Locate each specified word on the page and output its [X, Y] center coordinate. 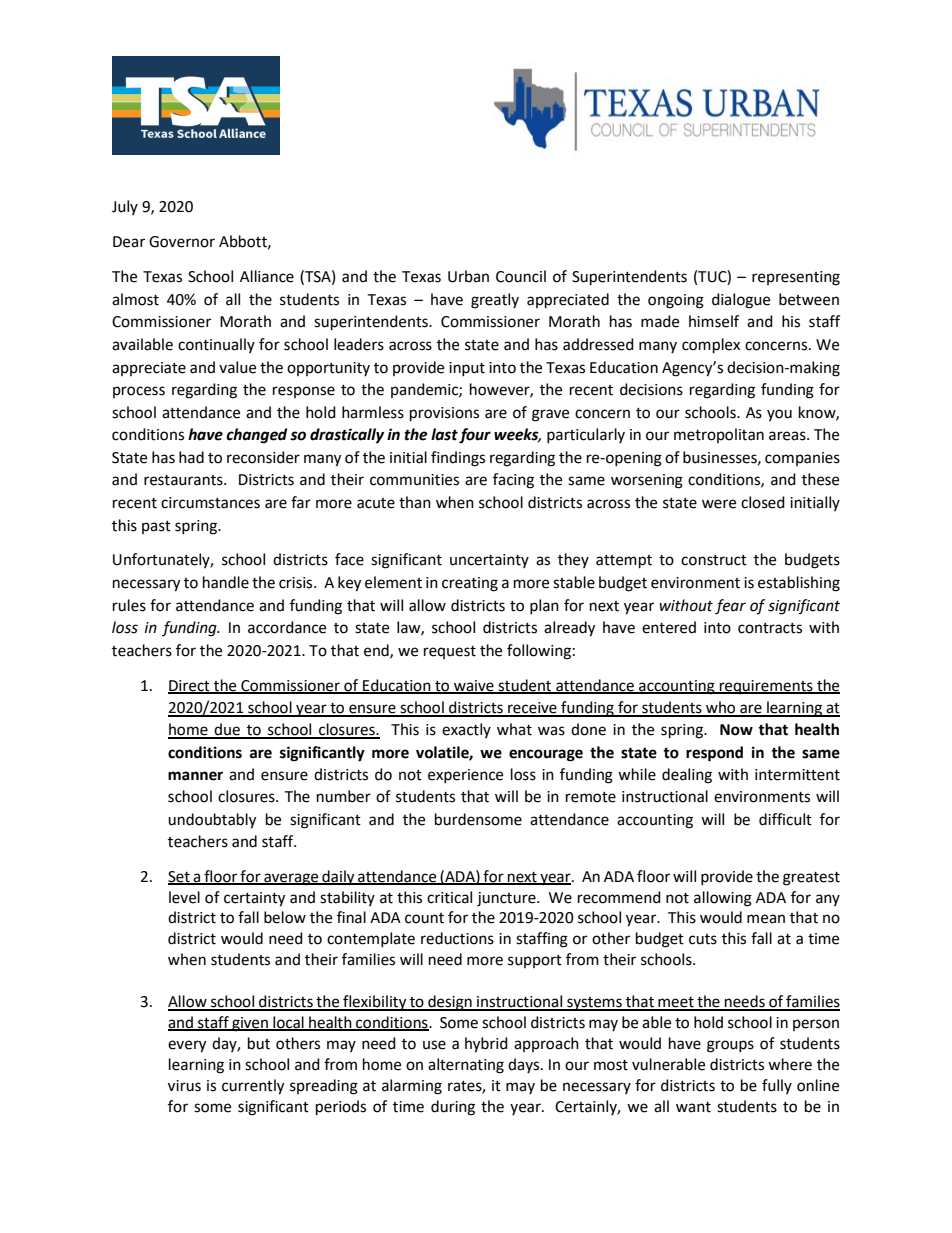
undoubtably [212, 821]
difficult [785, 819]
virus [184, 1086]
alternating [466, 1066]
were [719, 504]
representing [796, 278]
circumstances [210, 503]
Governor [182, 242]
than [415, 502]
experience [465, 776]
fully [777, 1086]
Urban [468, 276]
